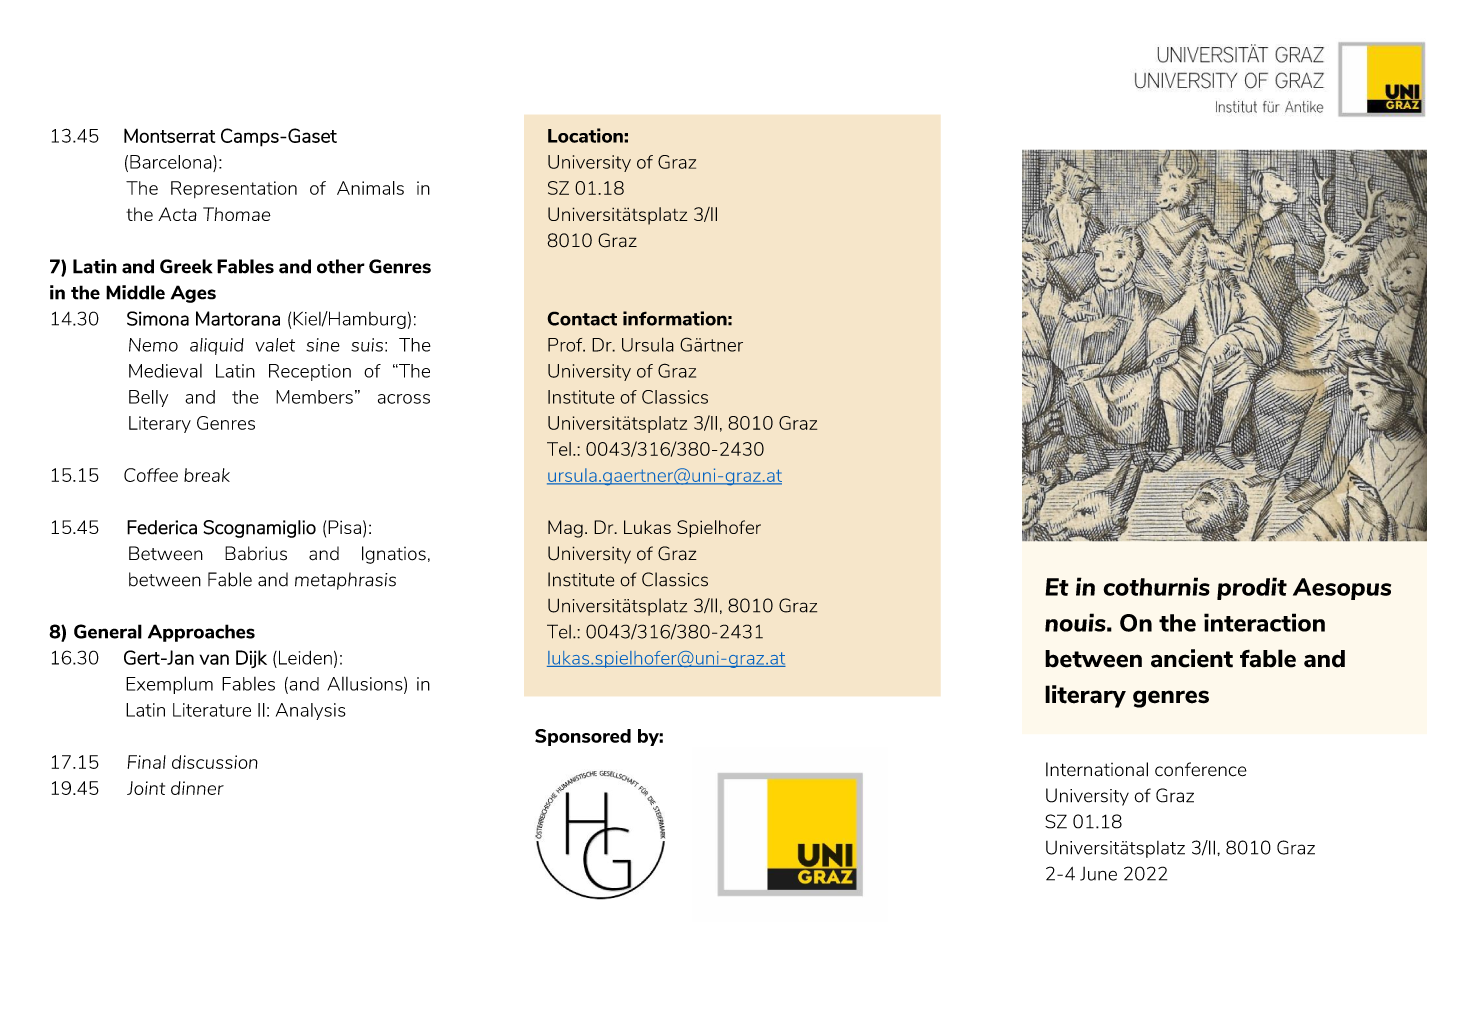 The width and height of the screenshot is (1463, 1035). Describe the element at coordinates (582, 318) in the screenshot. I see `Contact` at that location.
